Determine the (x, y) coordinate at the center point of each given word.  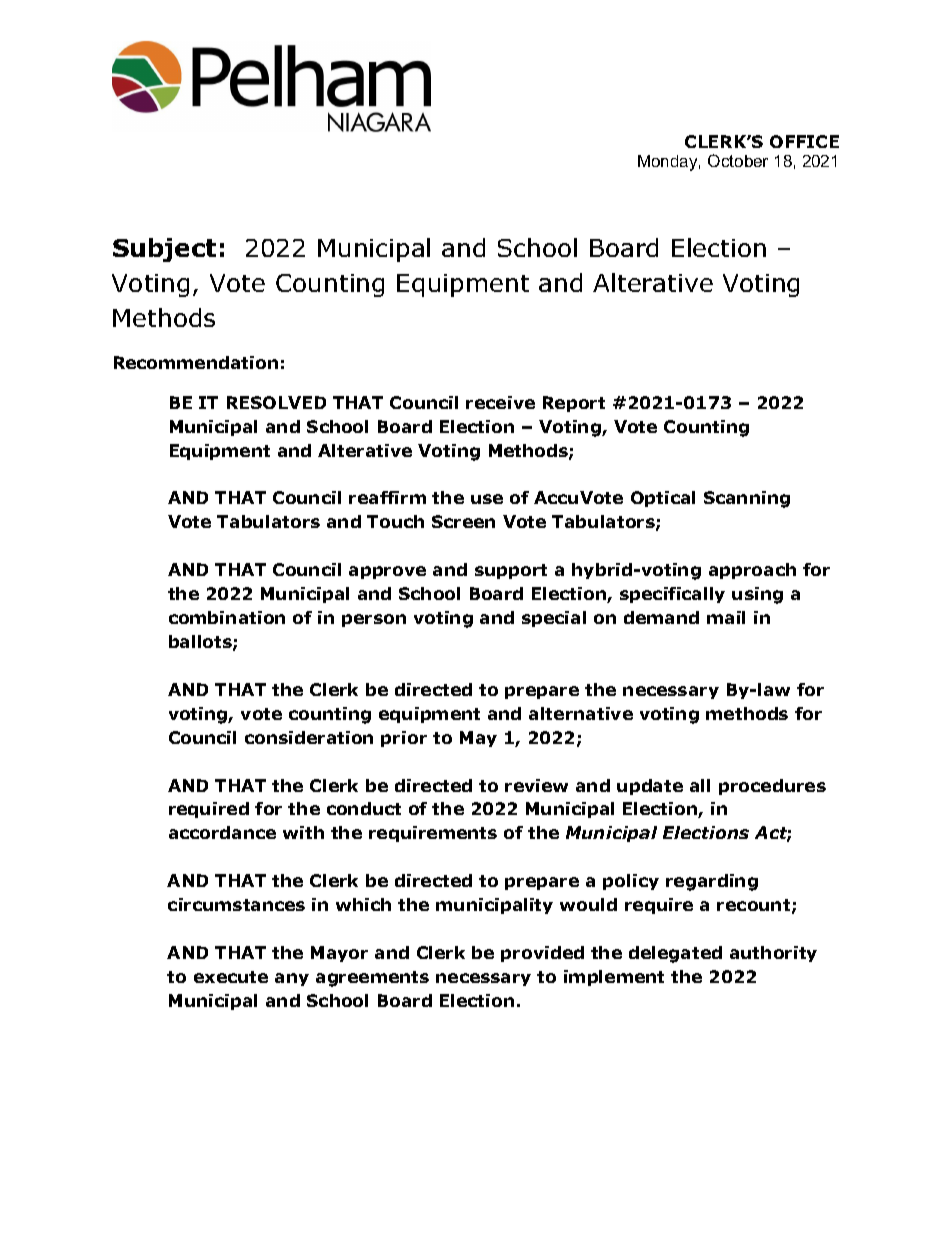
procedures (772, 787)
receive (500, 402)
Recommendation (196, 362)
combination (227, 617)
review (536, 785)
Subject (164, 250)
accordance (222, 832)
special (554, 619)
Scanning (747, 499)
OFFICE (804, 141)
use (487, 499)
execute (231, 977)
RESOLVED (276, 402)
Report (574, 404)
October (738, 160)
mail (726, 617)
